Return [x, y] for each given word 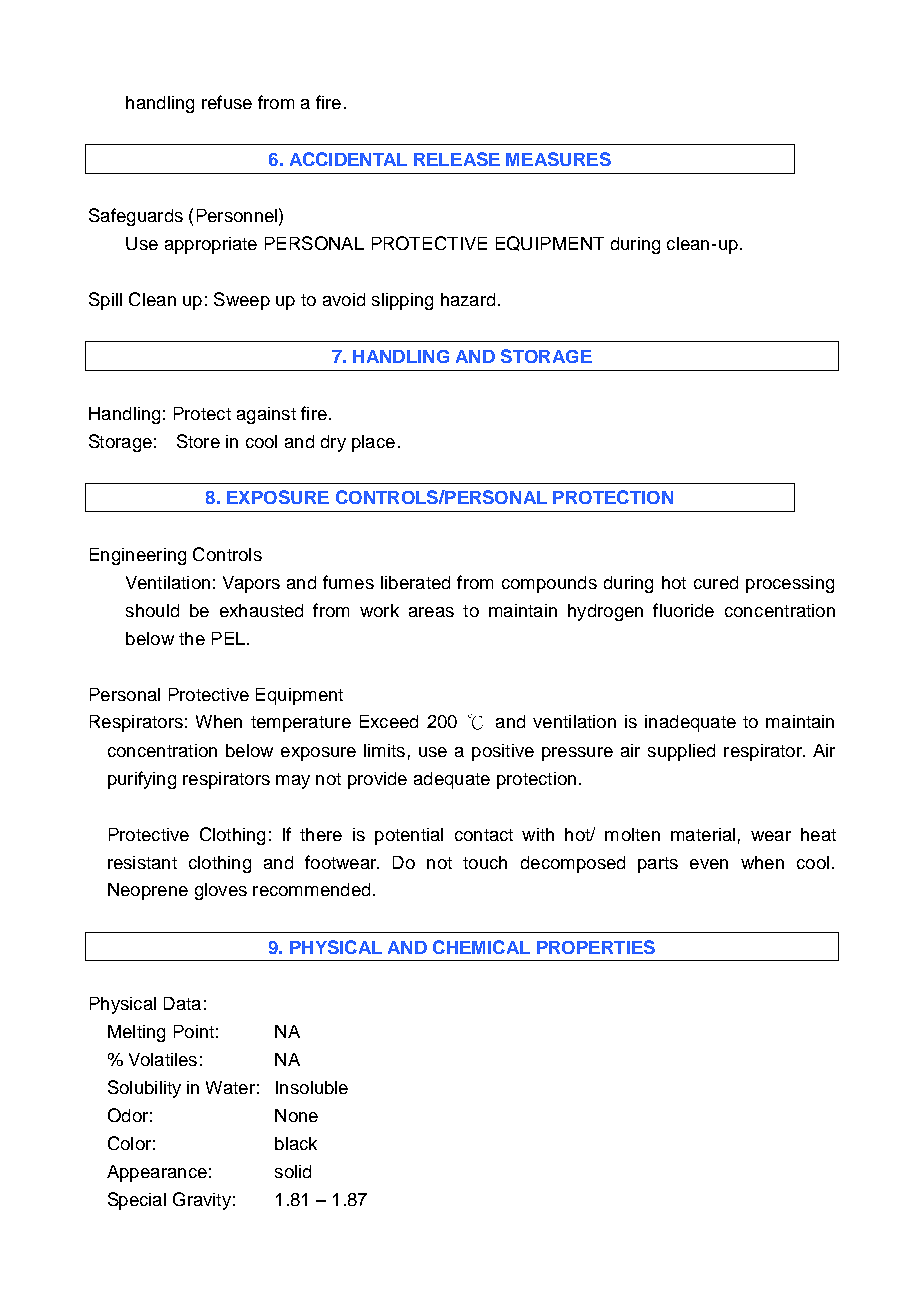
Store [198, 441]
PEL [228, 638]
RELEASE [457, 159]
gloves [221, 891]
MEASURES [558, 159]
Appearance [157, 1173]
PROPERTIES [596, 947]
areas [431, 612]
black [296, 1143]
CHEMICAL [481, 947]
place [373, 443]
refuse [227, 102]
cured [716, 582]
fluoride [683, 610]
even [709, 864]
